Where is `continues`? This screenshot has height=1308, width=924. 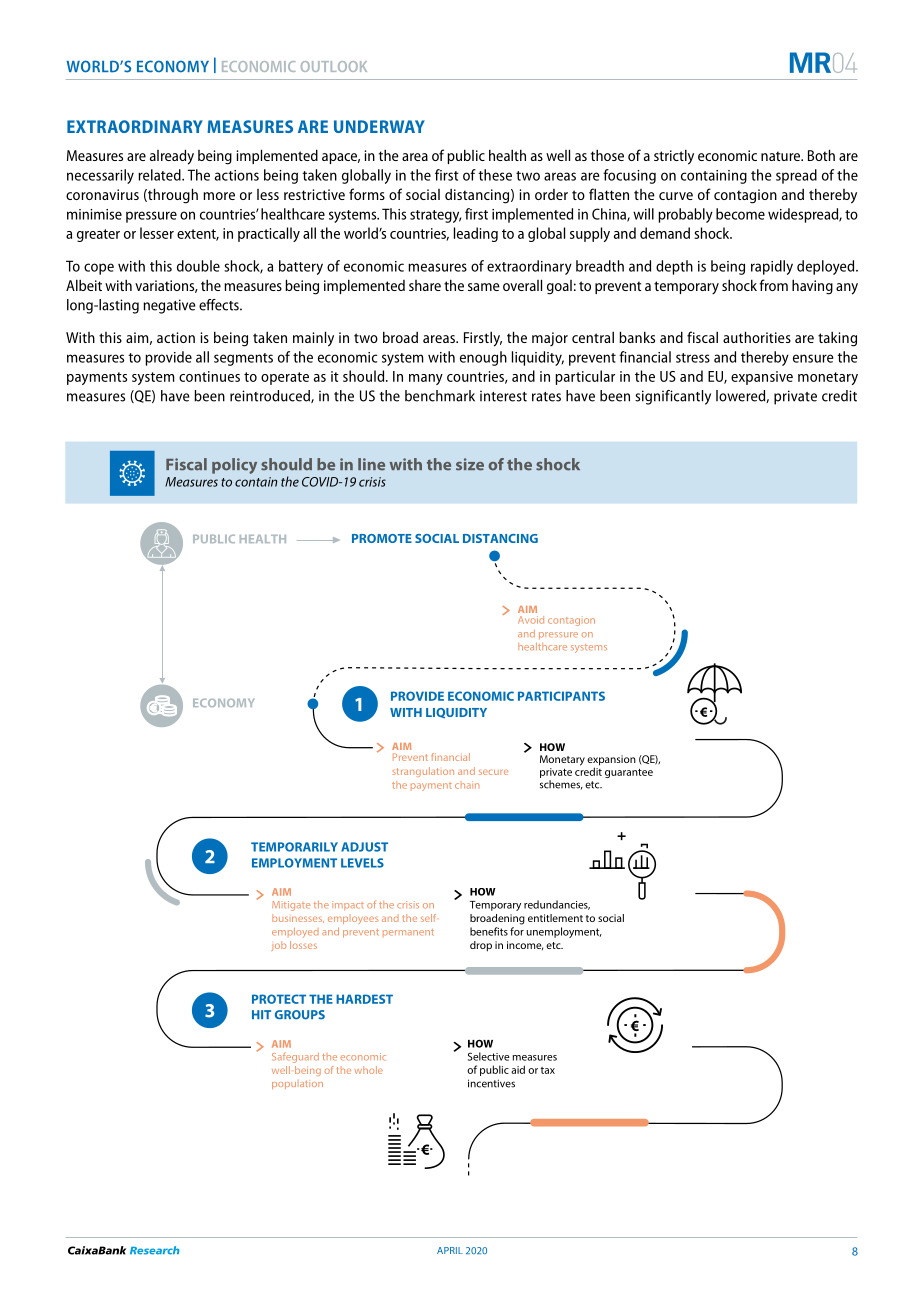
continues is located at coordinates (209, 376).
